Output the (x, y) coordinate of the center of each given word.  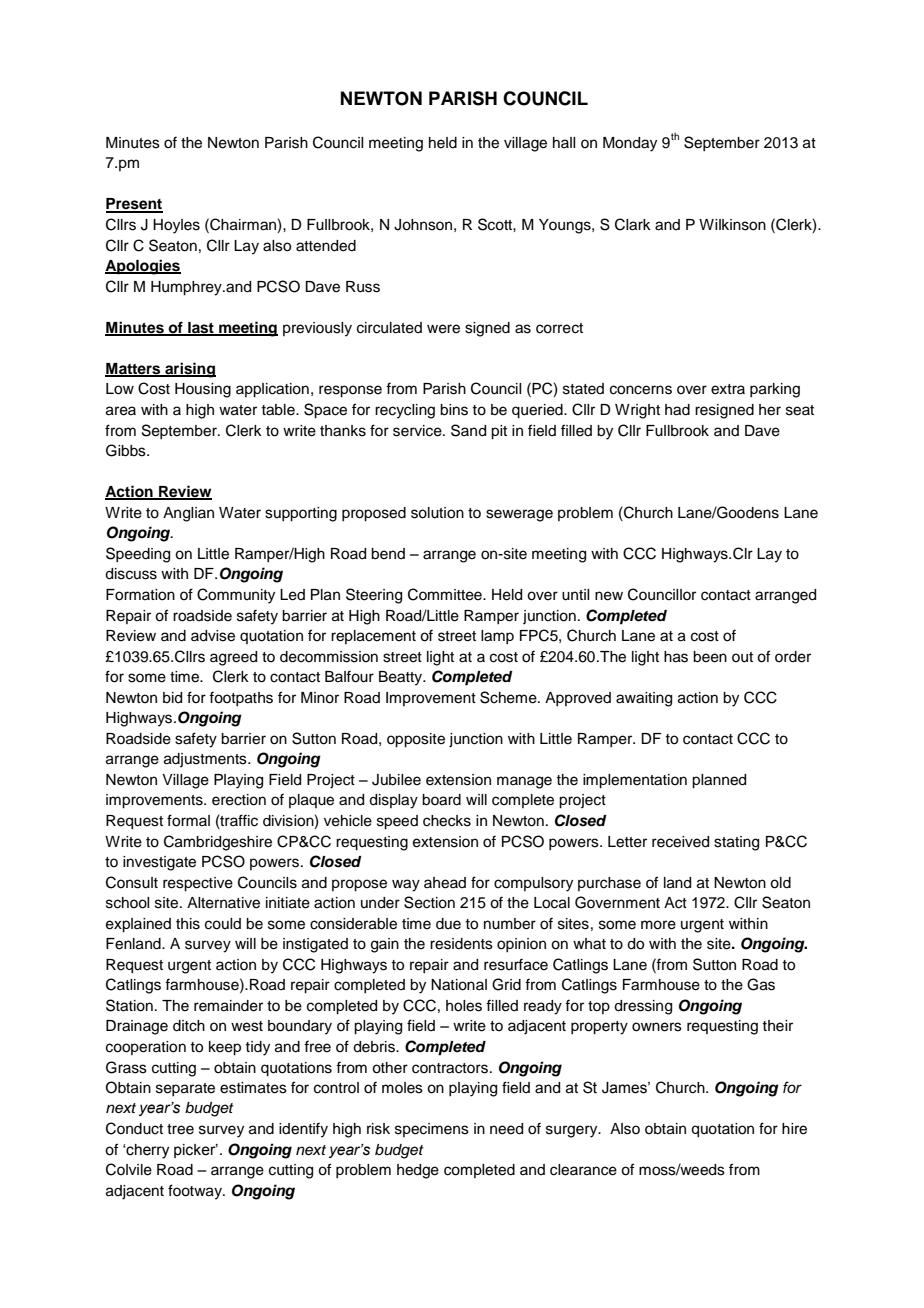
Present (134, 205)
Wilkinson (732, 225)
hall (564, 142)
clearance (583, 1170)
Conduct (134, 1128)
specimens (432, 1130)
